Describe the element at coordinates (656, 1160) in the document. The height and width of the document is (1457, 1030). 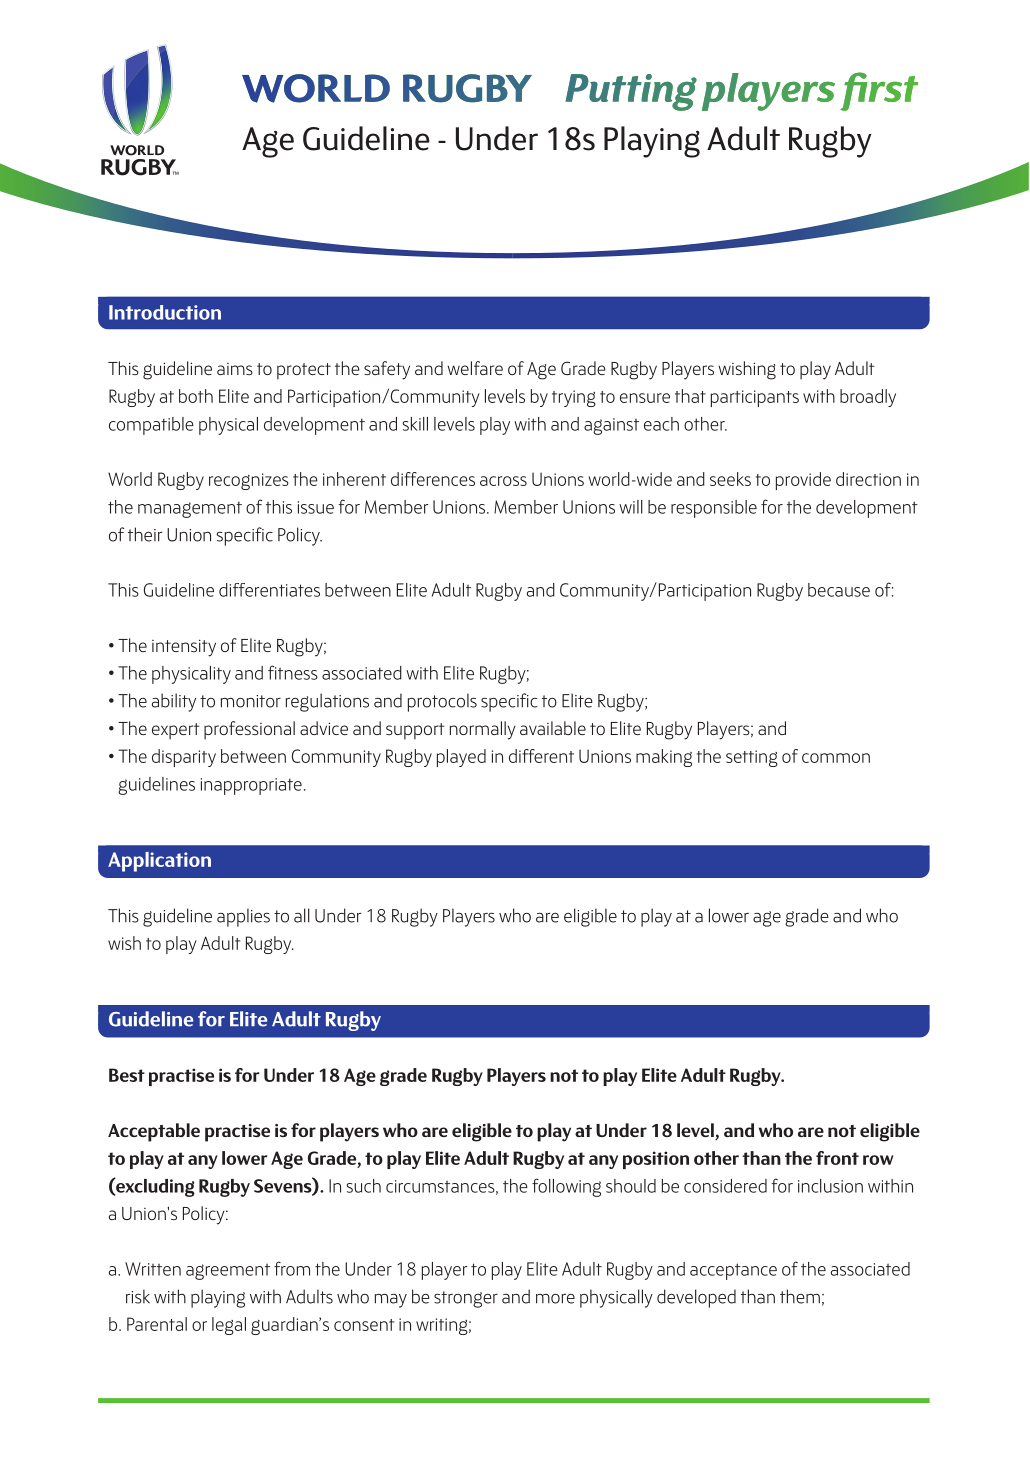
I see `position` at that location.
